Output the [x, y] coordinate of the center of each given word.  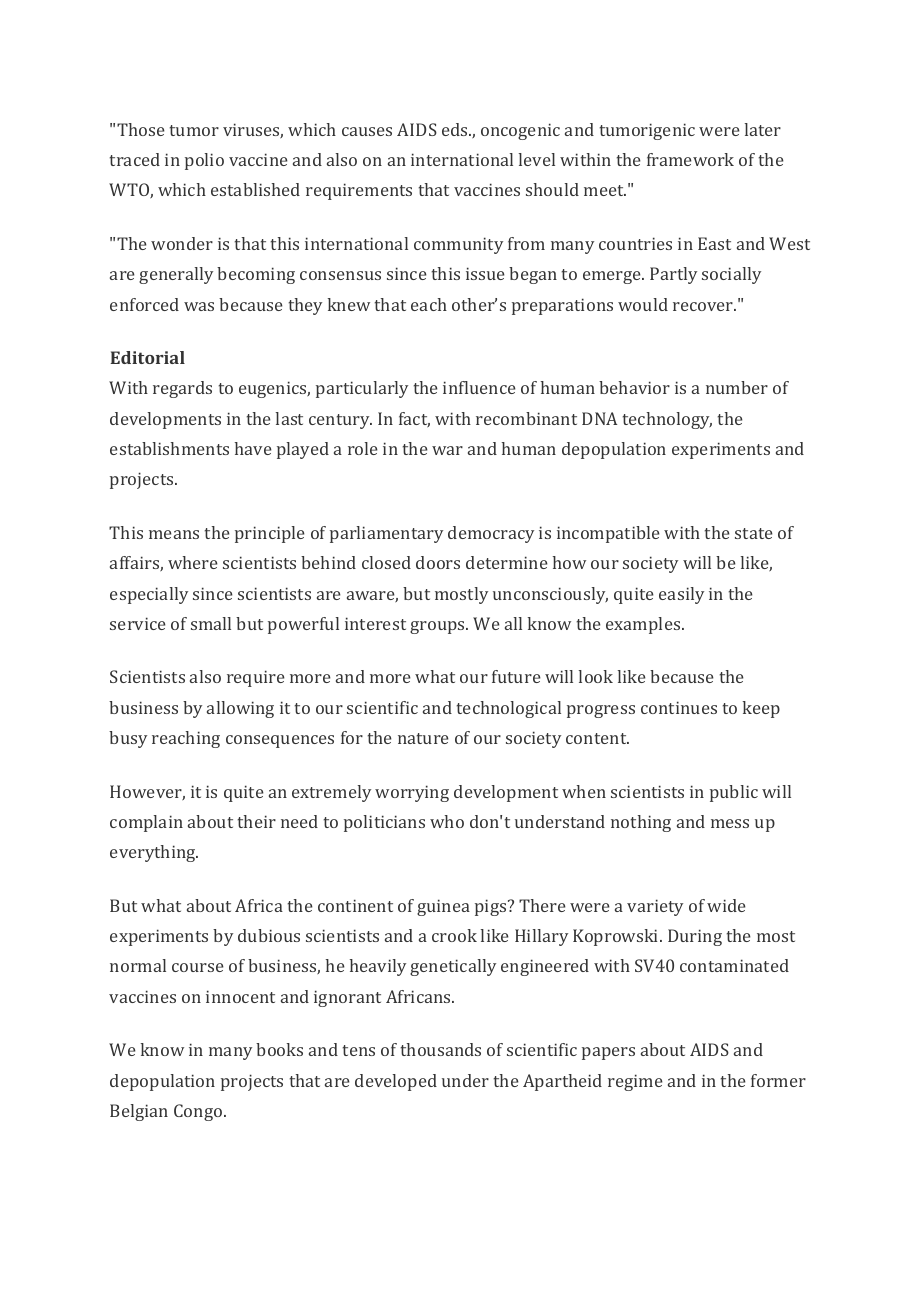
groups [438, 627]
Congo [199, 1112]
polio [204, 161]
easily [681, 595]
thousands [440, 1049]
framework [690, 159]
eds [456, 129]
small [211, 623]
